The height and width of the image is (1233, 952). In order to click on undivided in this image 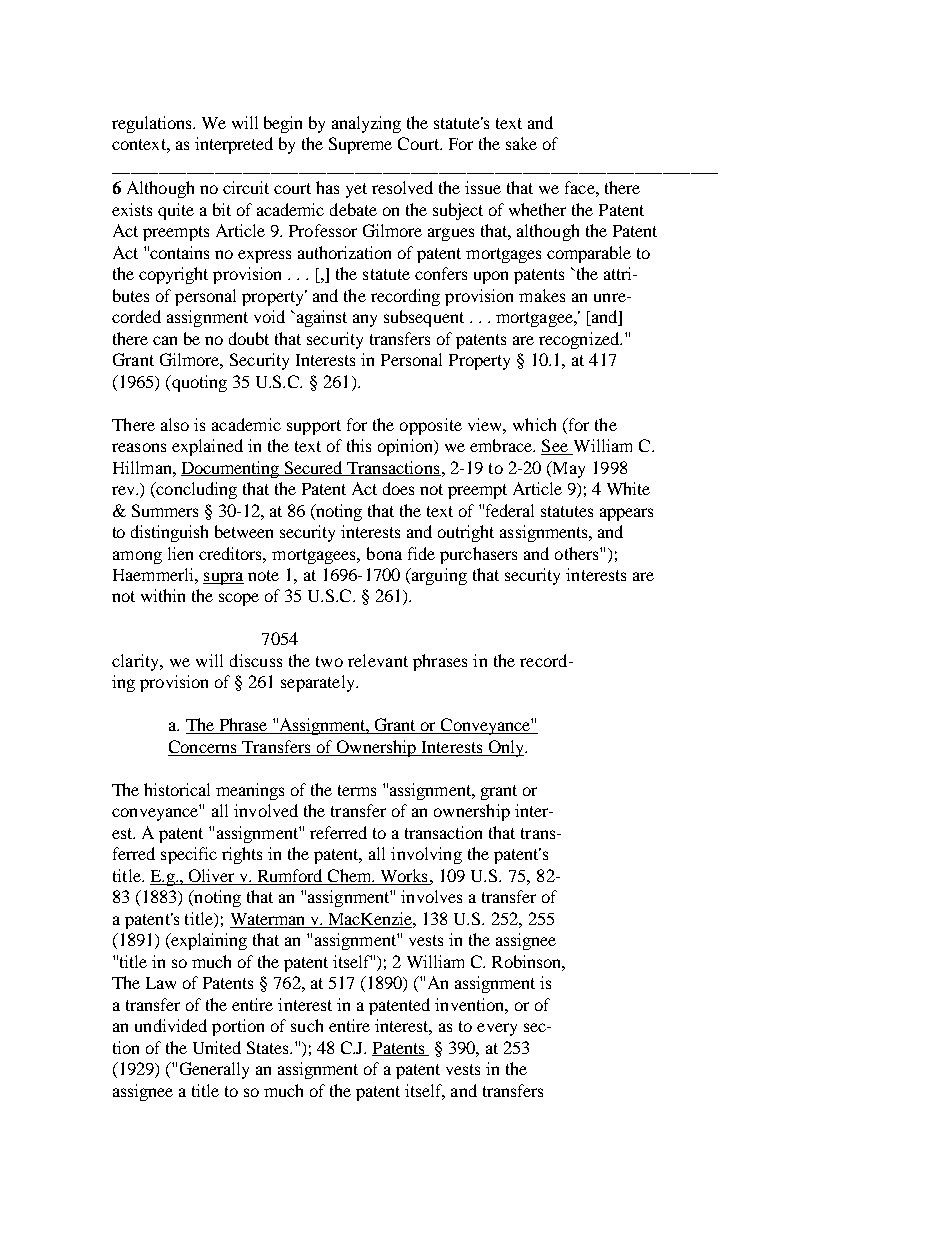, I will do `click(171, 1025)`.
